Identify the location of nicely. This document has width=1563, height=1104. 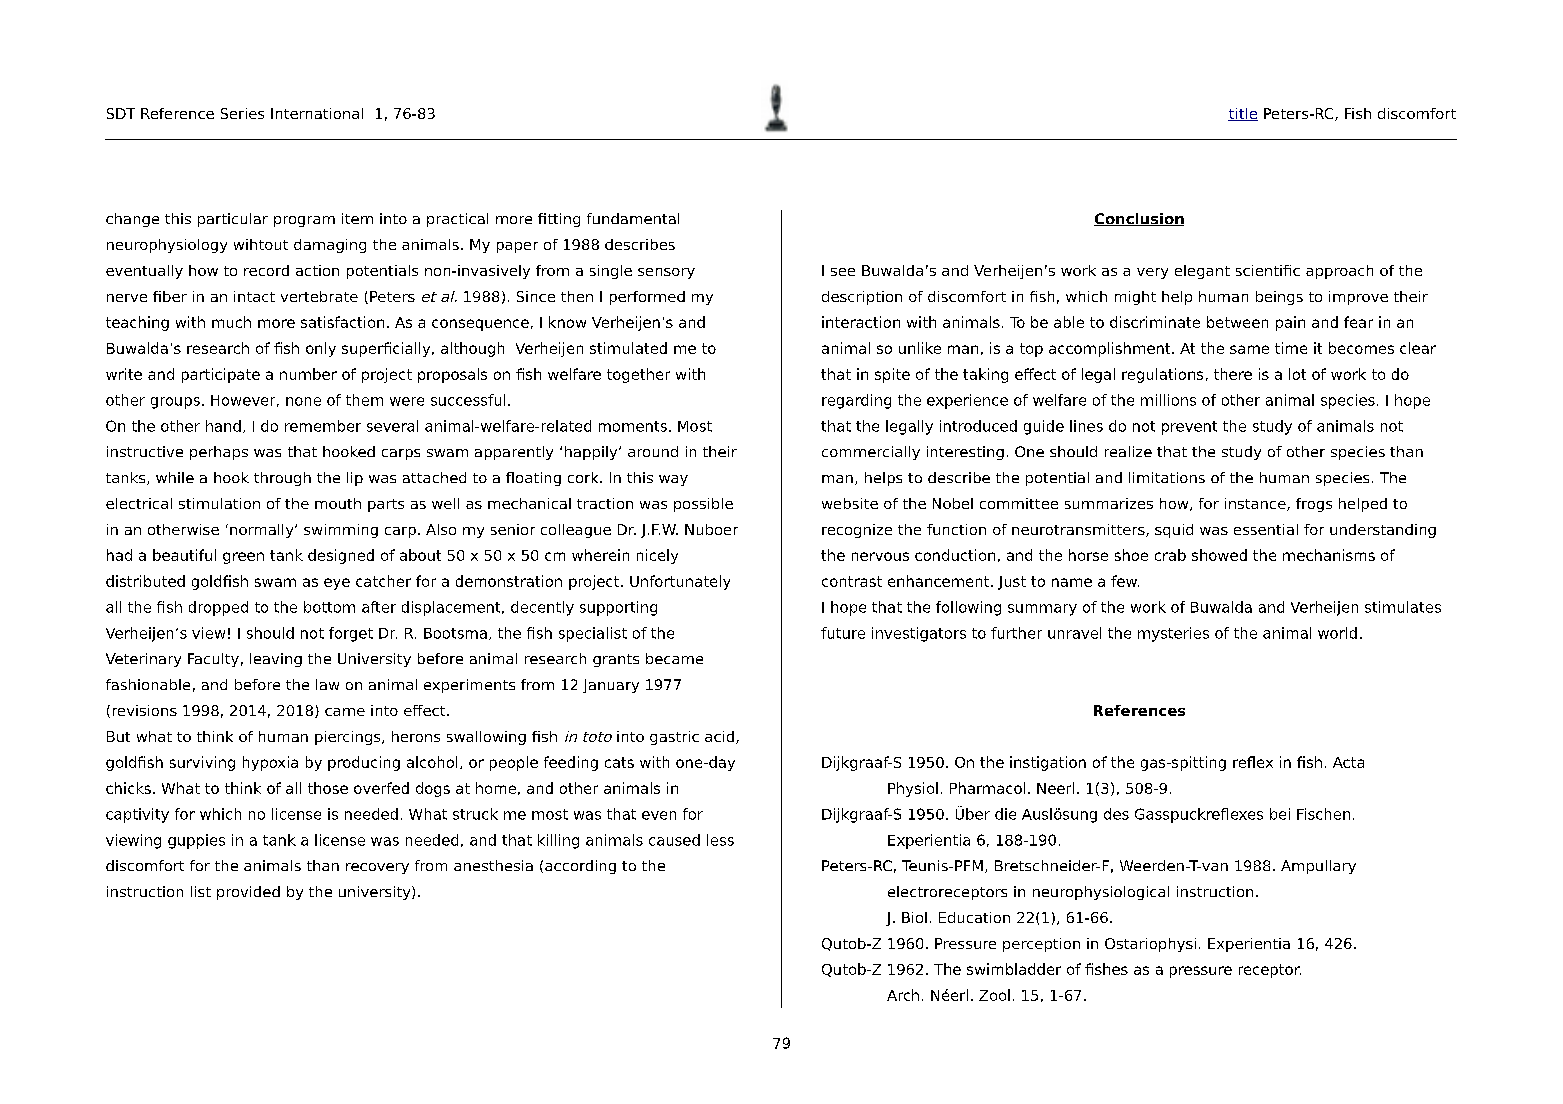
(657, 556).
